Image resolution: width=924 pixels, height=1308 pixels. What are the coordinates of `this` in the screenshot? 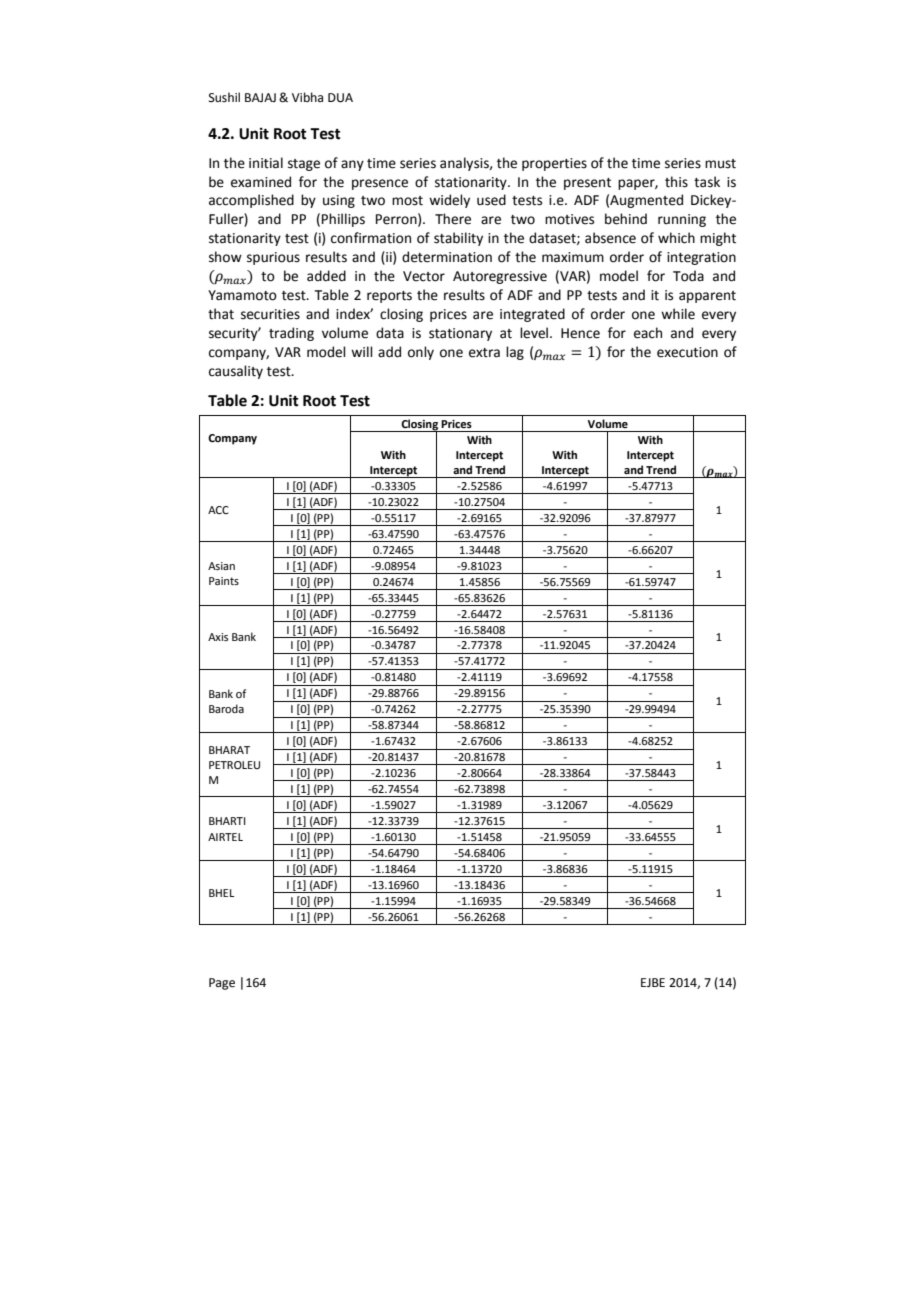 It's located at (676, 182).
